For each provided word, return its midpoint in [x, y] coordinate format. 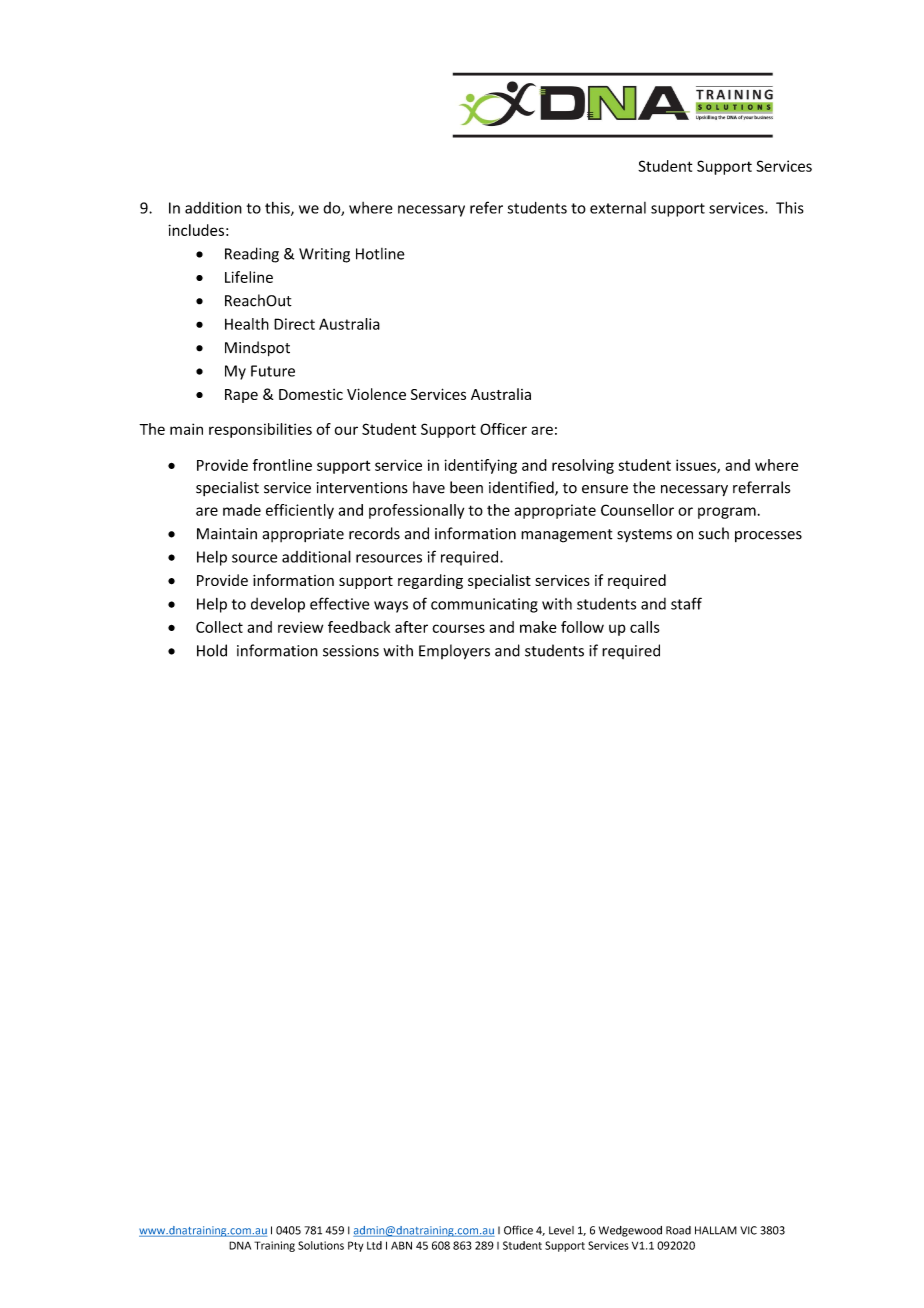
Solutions [321, 1245]
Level [561, 1230]
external [618, 208]
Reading [252, 255]
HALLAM [716, 1230]
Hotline [380, 254]
